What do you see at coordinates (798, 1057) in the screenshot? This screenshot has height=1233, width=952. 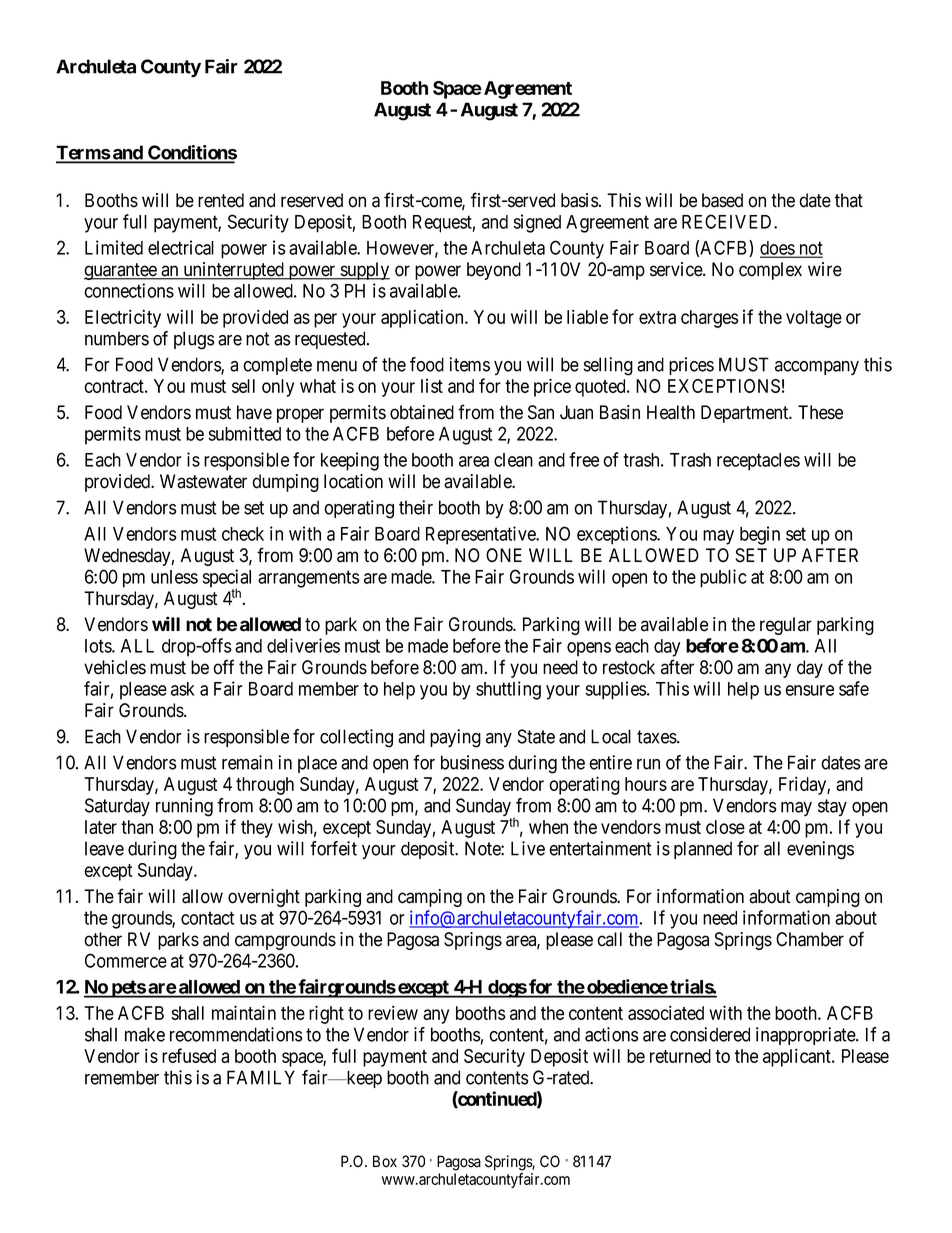 I see `applicant` at bounding box center [798, 1057].
